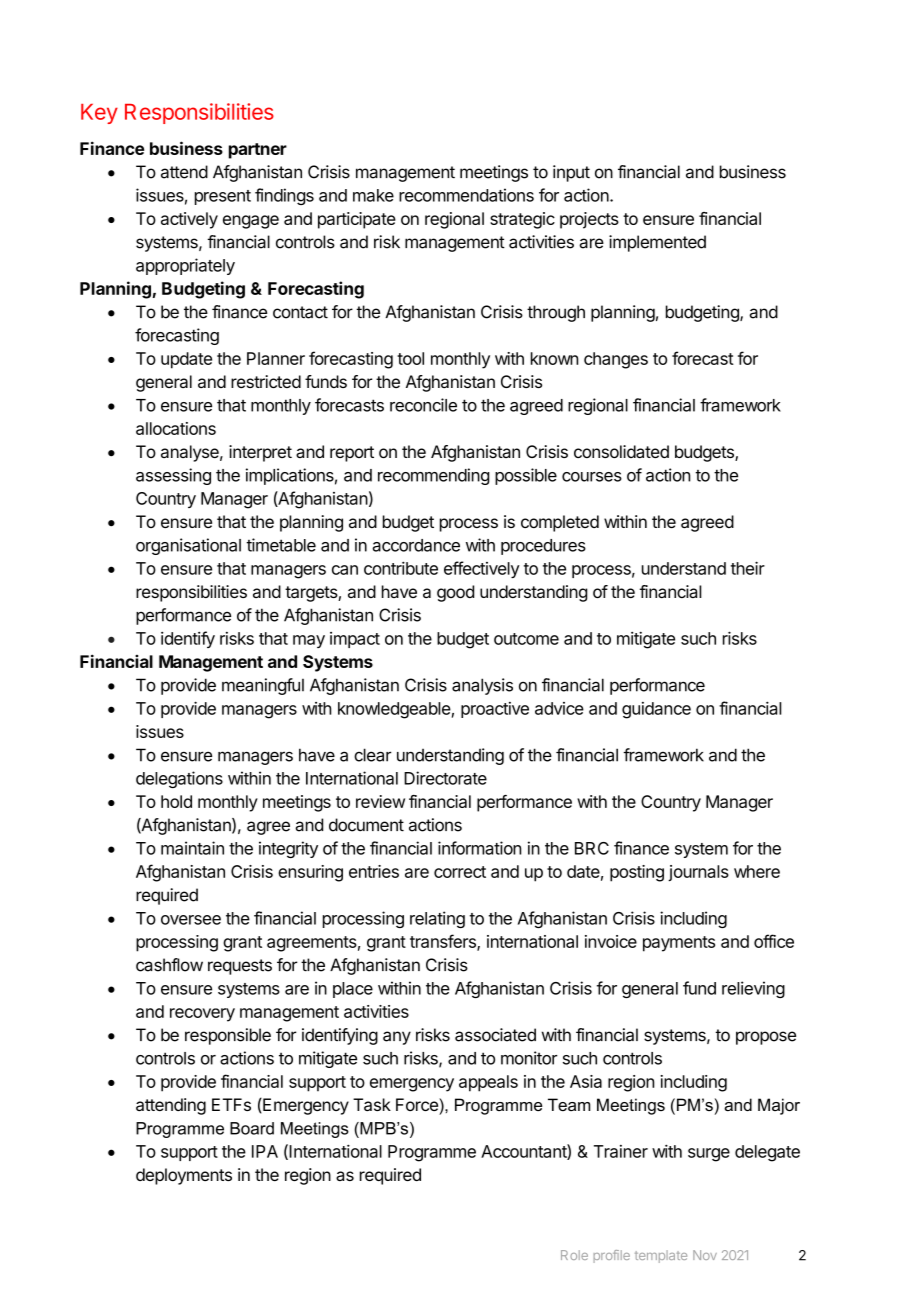 Image resolution: width=924 pixels, height=1309 pixels. I want to click on recommending, so click(434, 476).
